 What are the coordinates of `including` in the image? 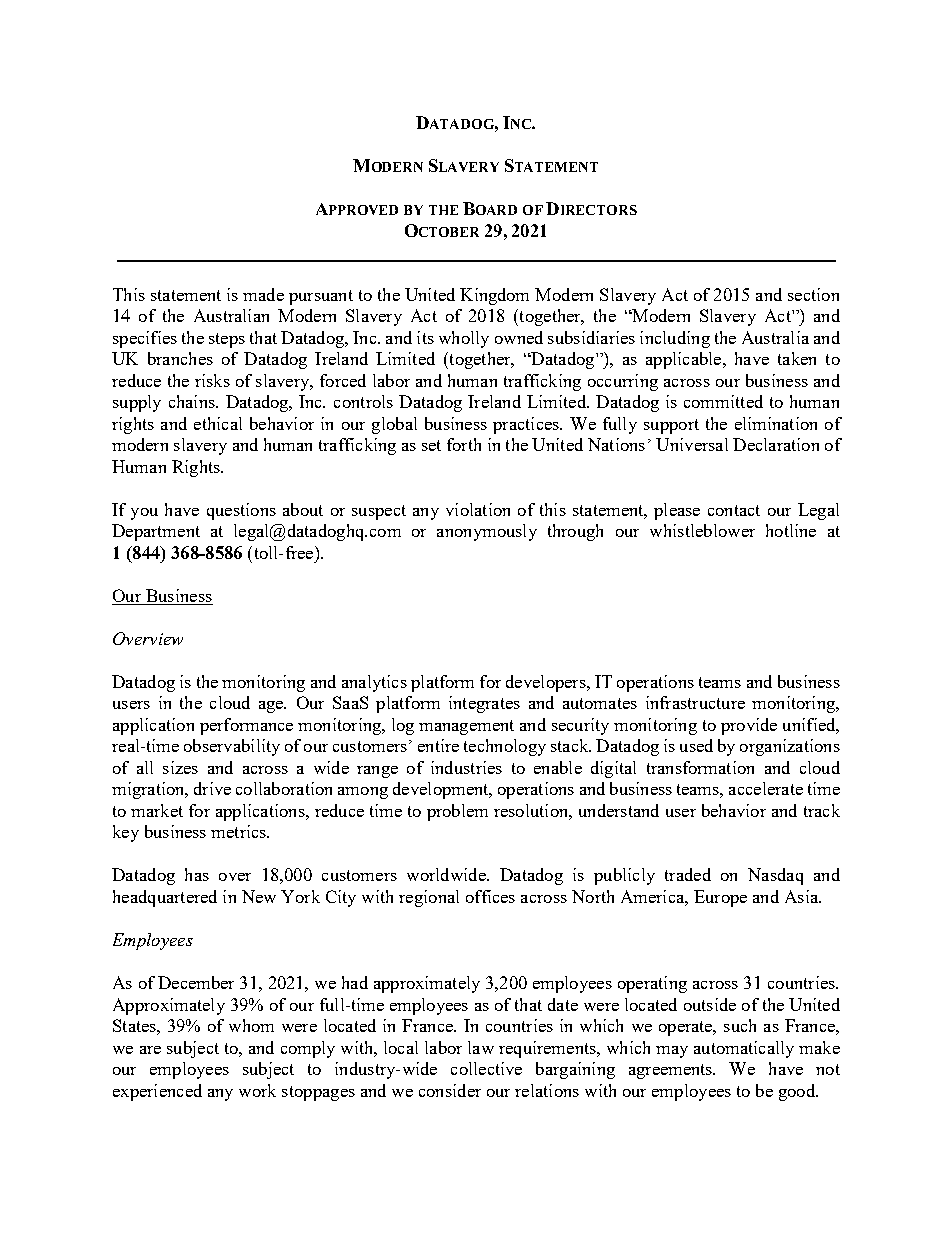 It's located at (675, 339).
